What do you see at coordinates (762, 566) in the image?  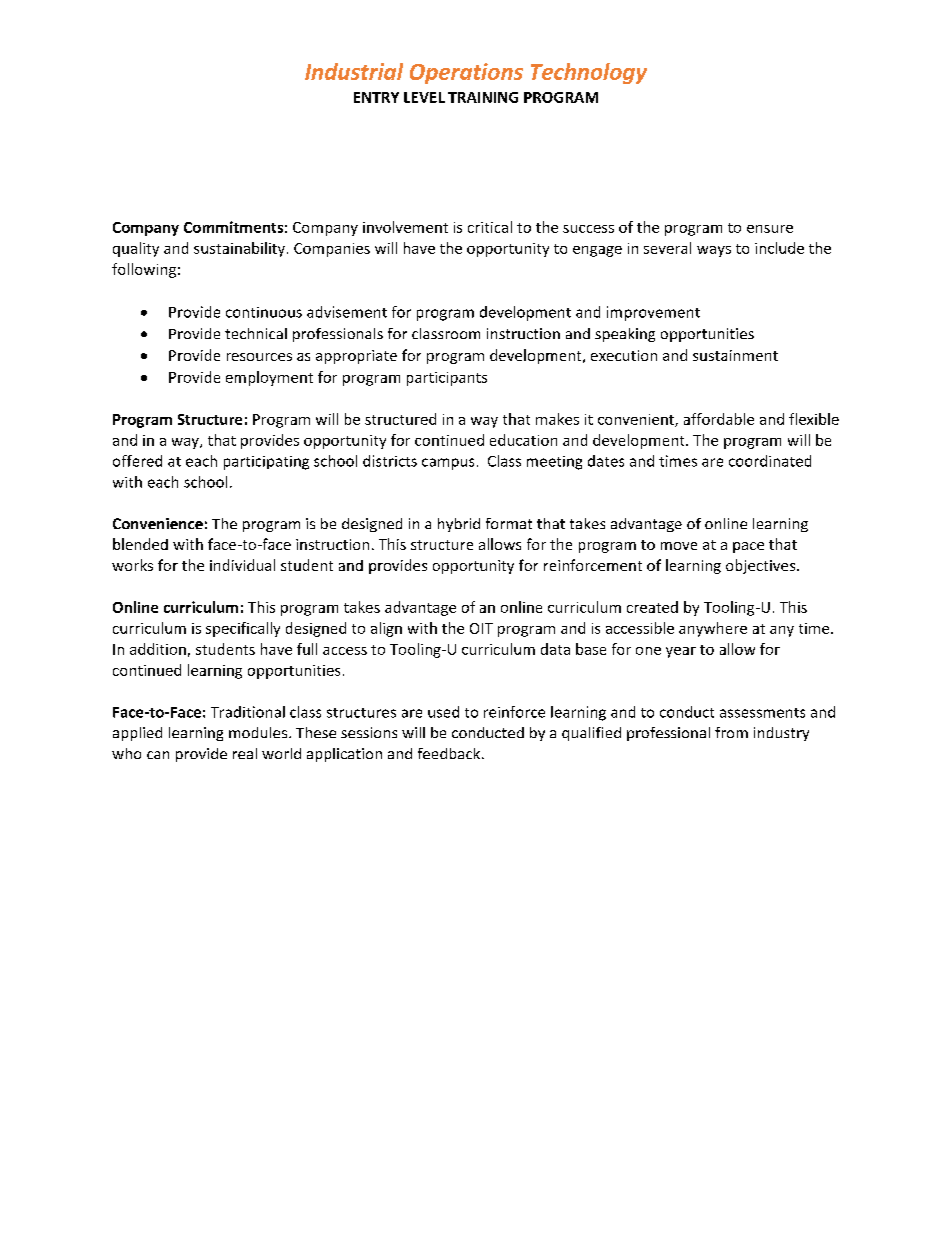 I see `objectives` at bounding box center [762, 566].
